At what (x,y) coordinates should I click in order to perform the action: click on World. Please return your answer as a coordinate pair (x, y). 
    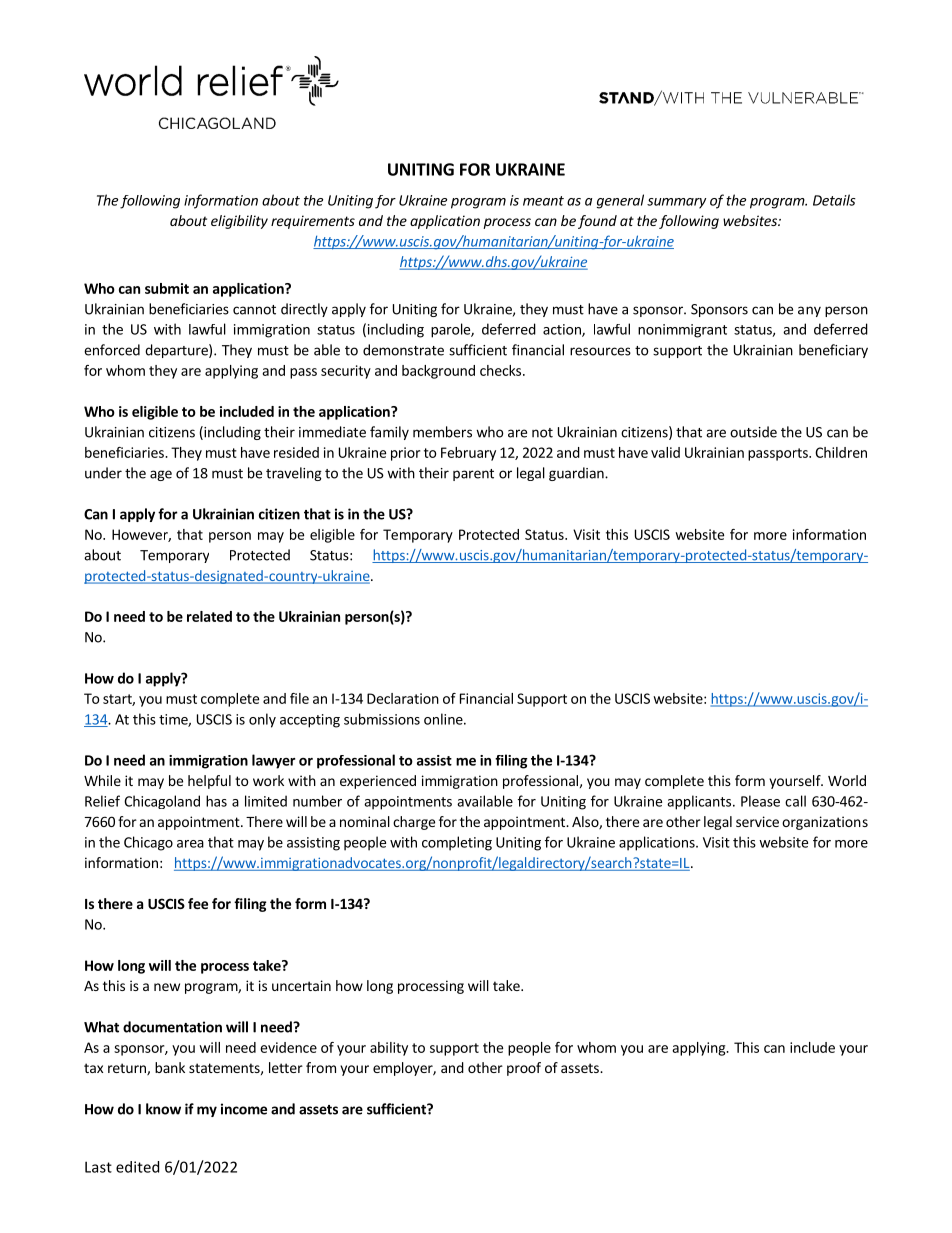
    Looking at the image, I should click on (847, 780).
